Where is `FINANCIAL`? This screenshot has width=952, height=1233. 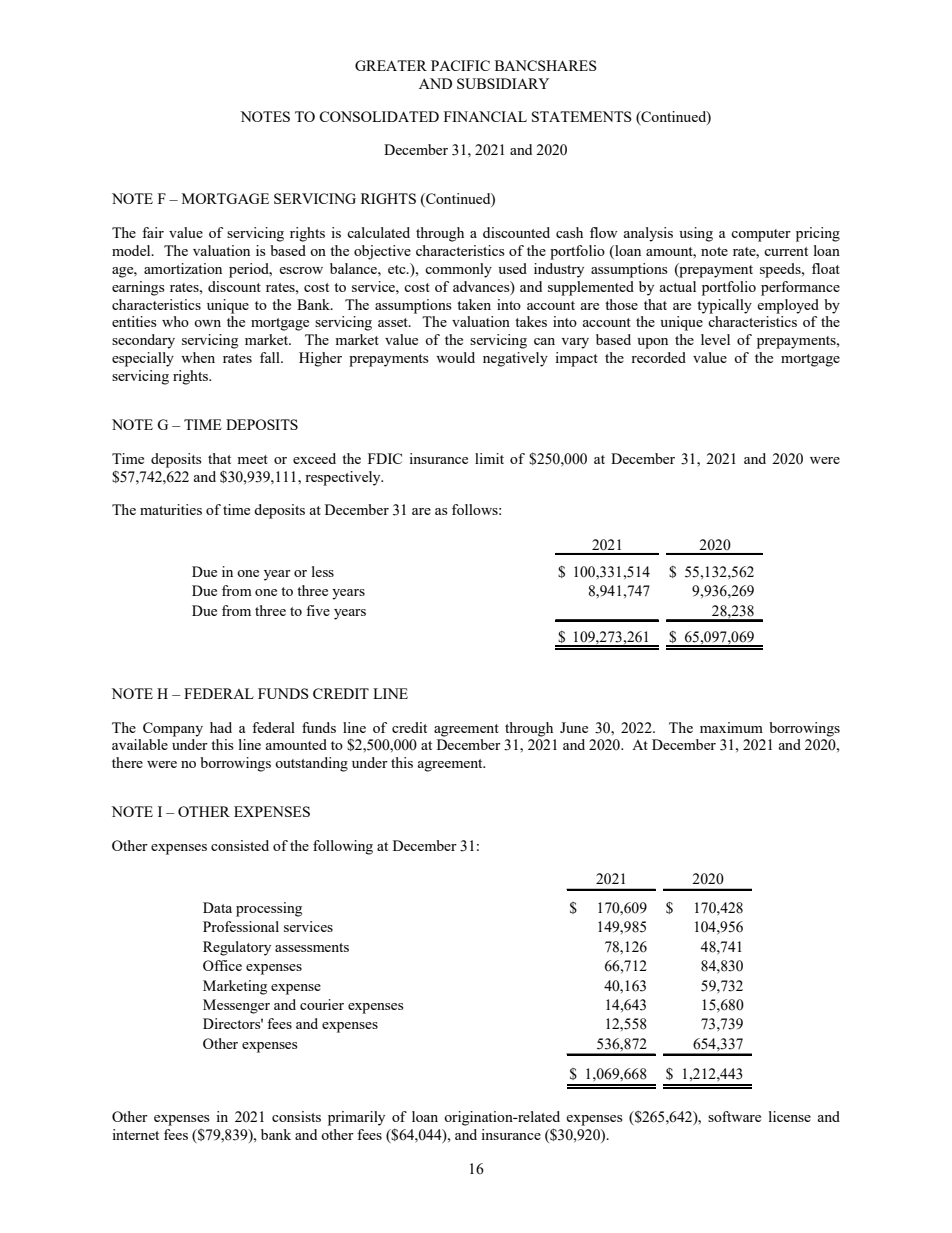 FINANCIAL is located at coordinates (485, 116).
